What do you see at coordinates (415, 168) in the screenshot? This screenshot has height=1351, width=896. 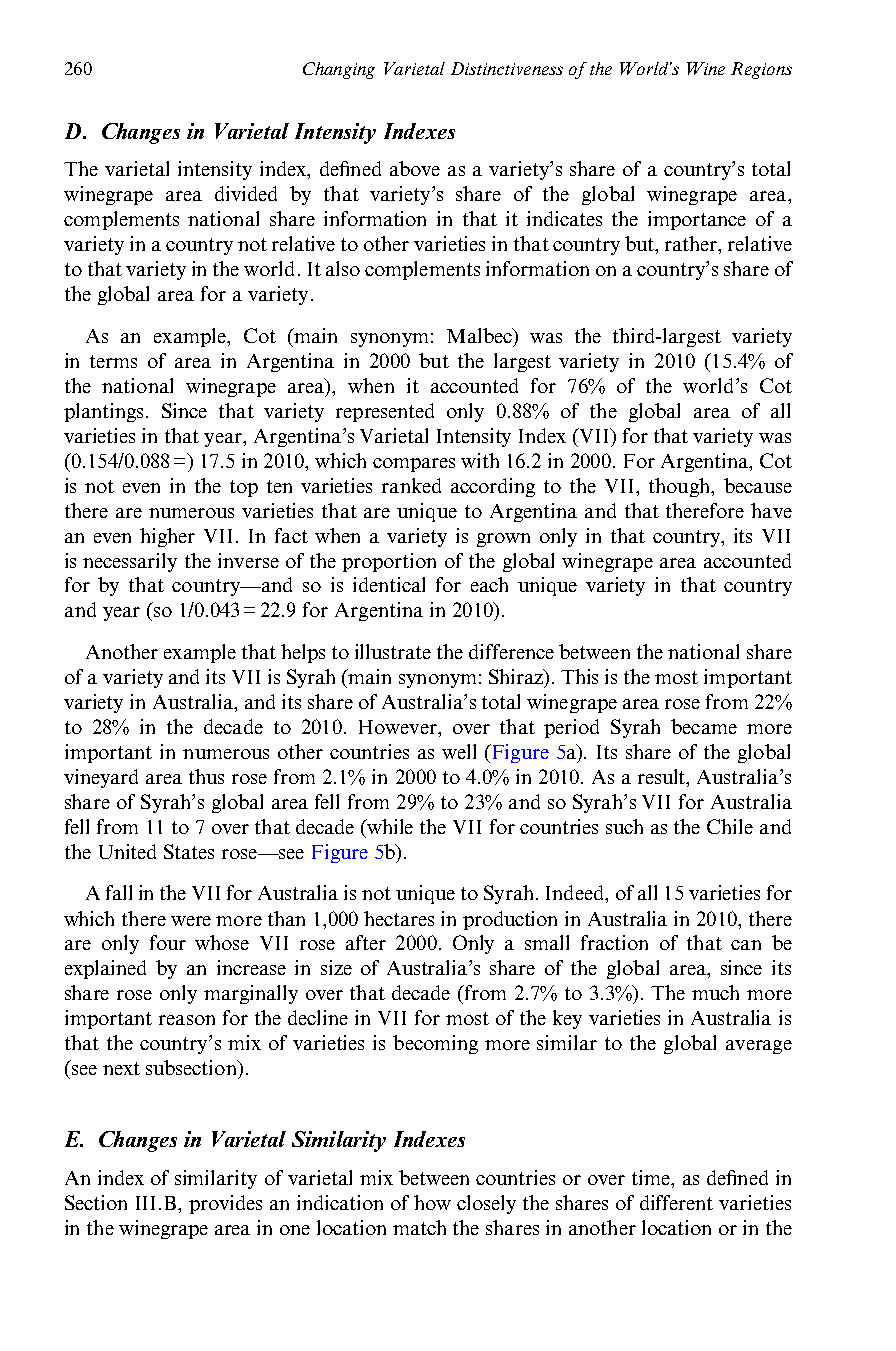 I see `above` at bounding box center [415, 168].
